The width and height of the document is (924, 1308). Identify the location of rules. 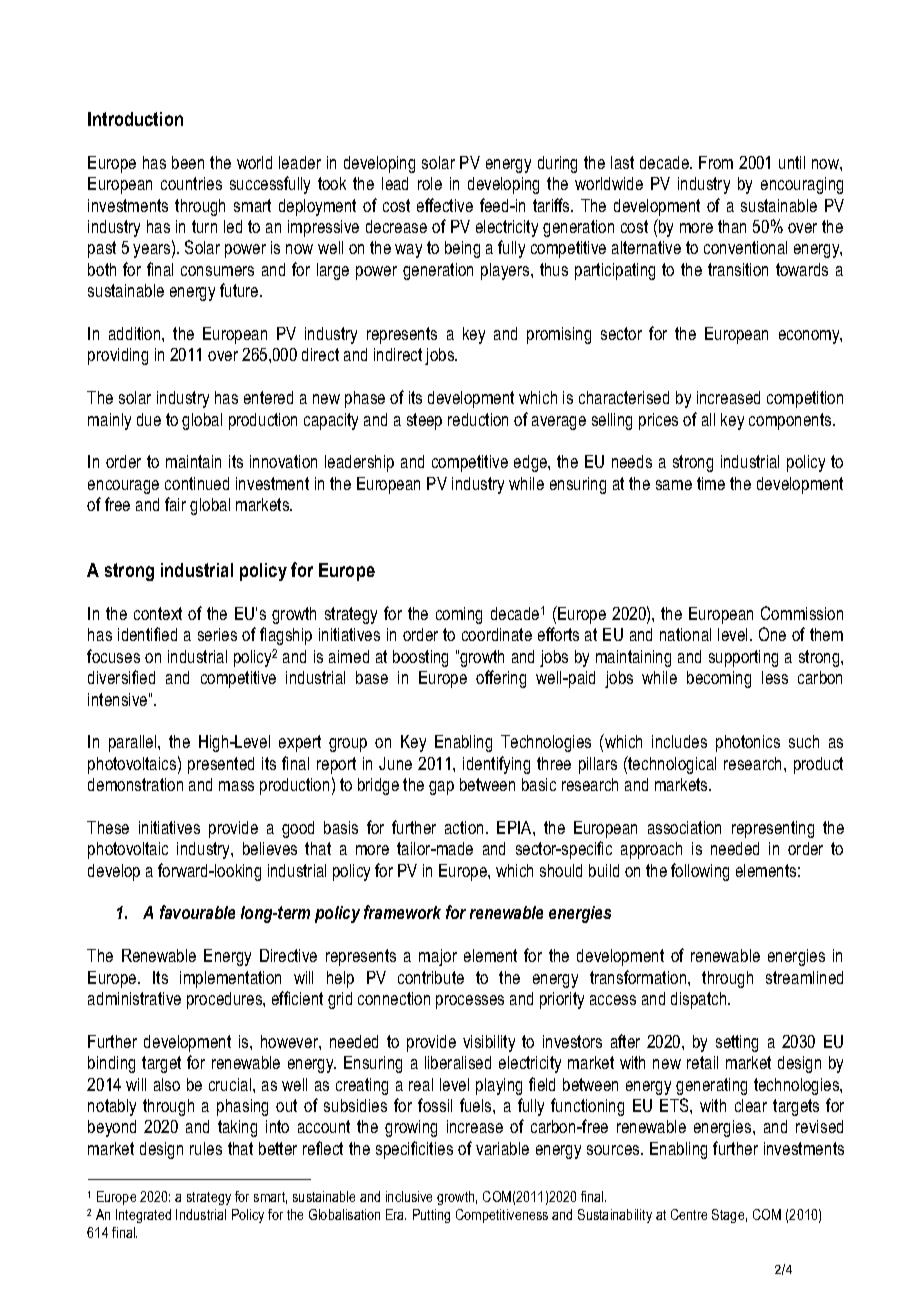
(206, 1148).
